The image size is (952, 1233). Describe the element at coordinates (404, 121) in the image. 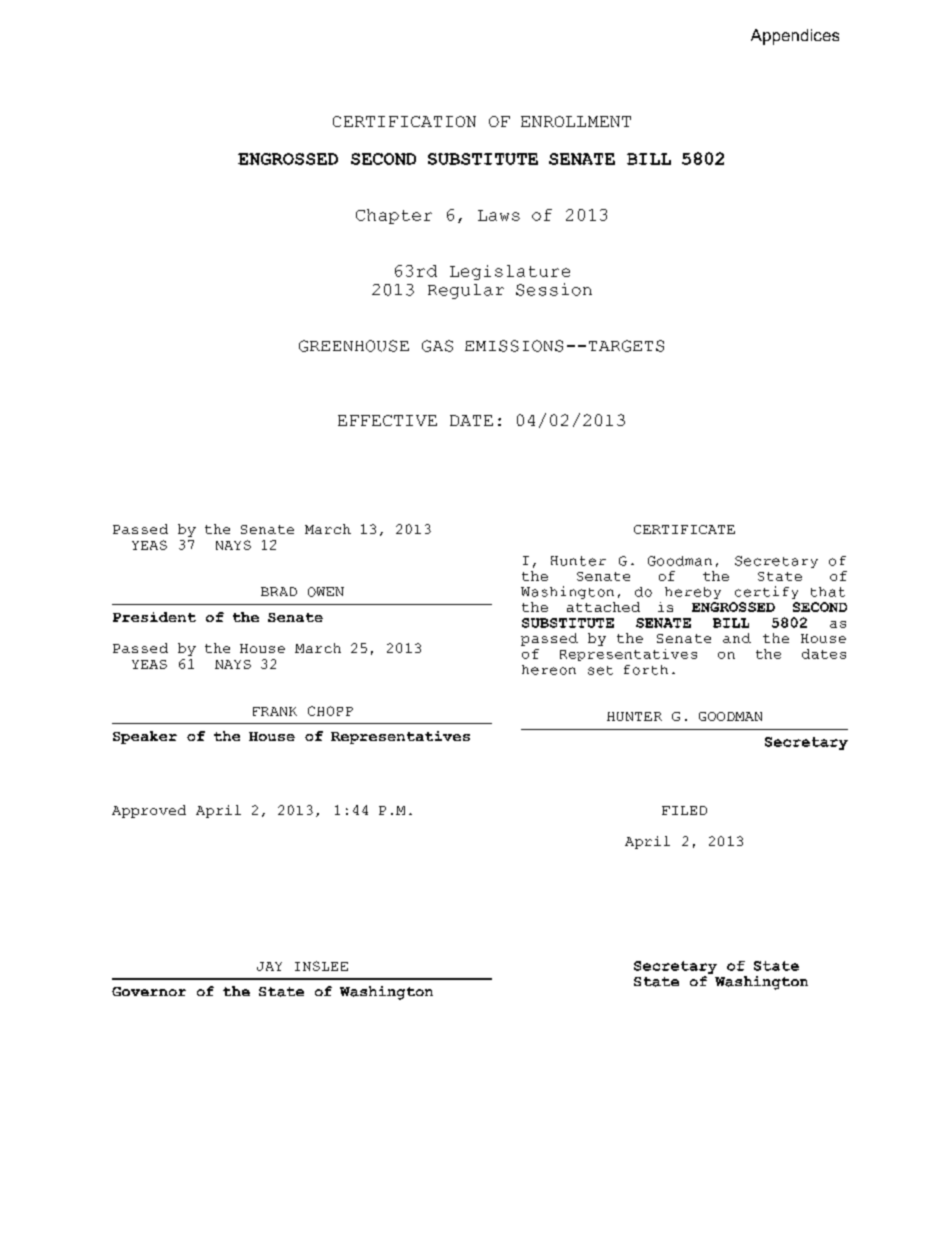

I see `CERTIFICATION` at that location.
